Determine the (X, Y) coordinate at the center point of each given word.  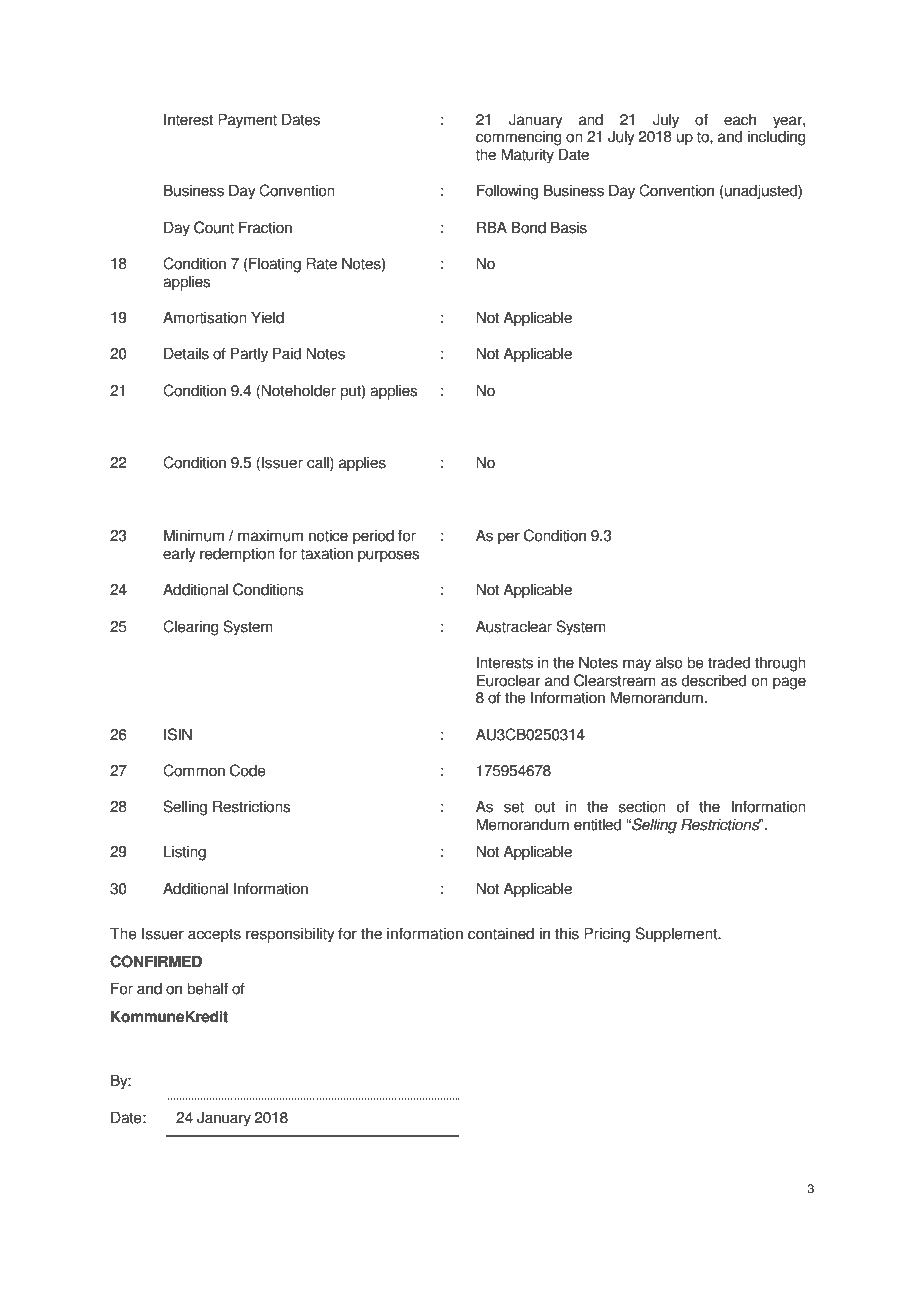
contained (501, 933)
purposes (388, 556)
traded (729, 662)
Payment (247, 121)
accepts (214, 935)
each (740, 119)
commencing (519, 137)
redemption (237, 555)
